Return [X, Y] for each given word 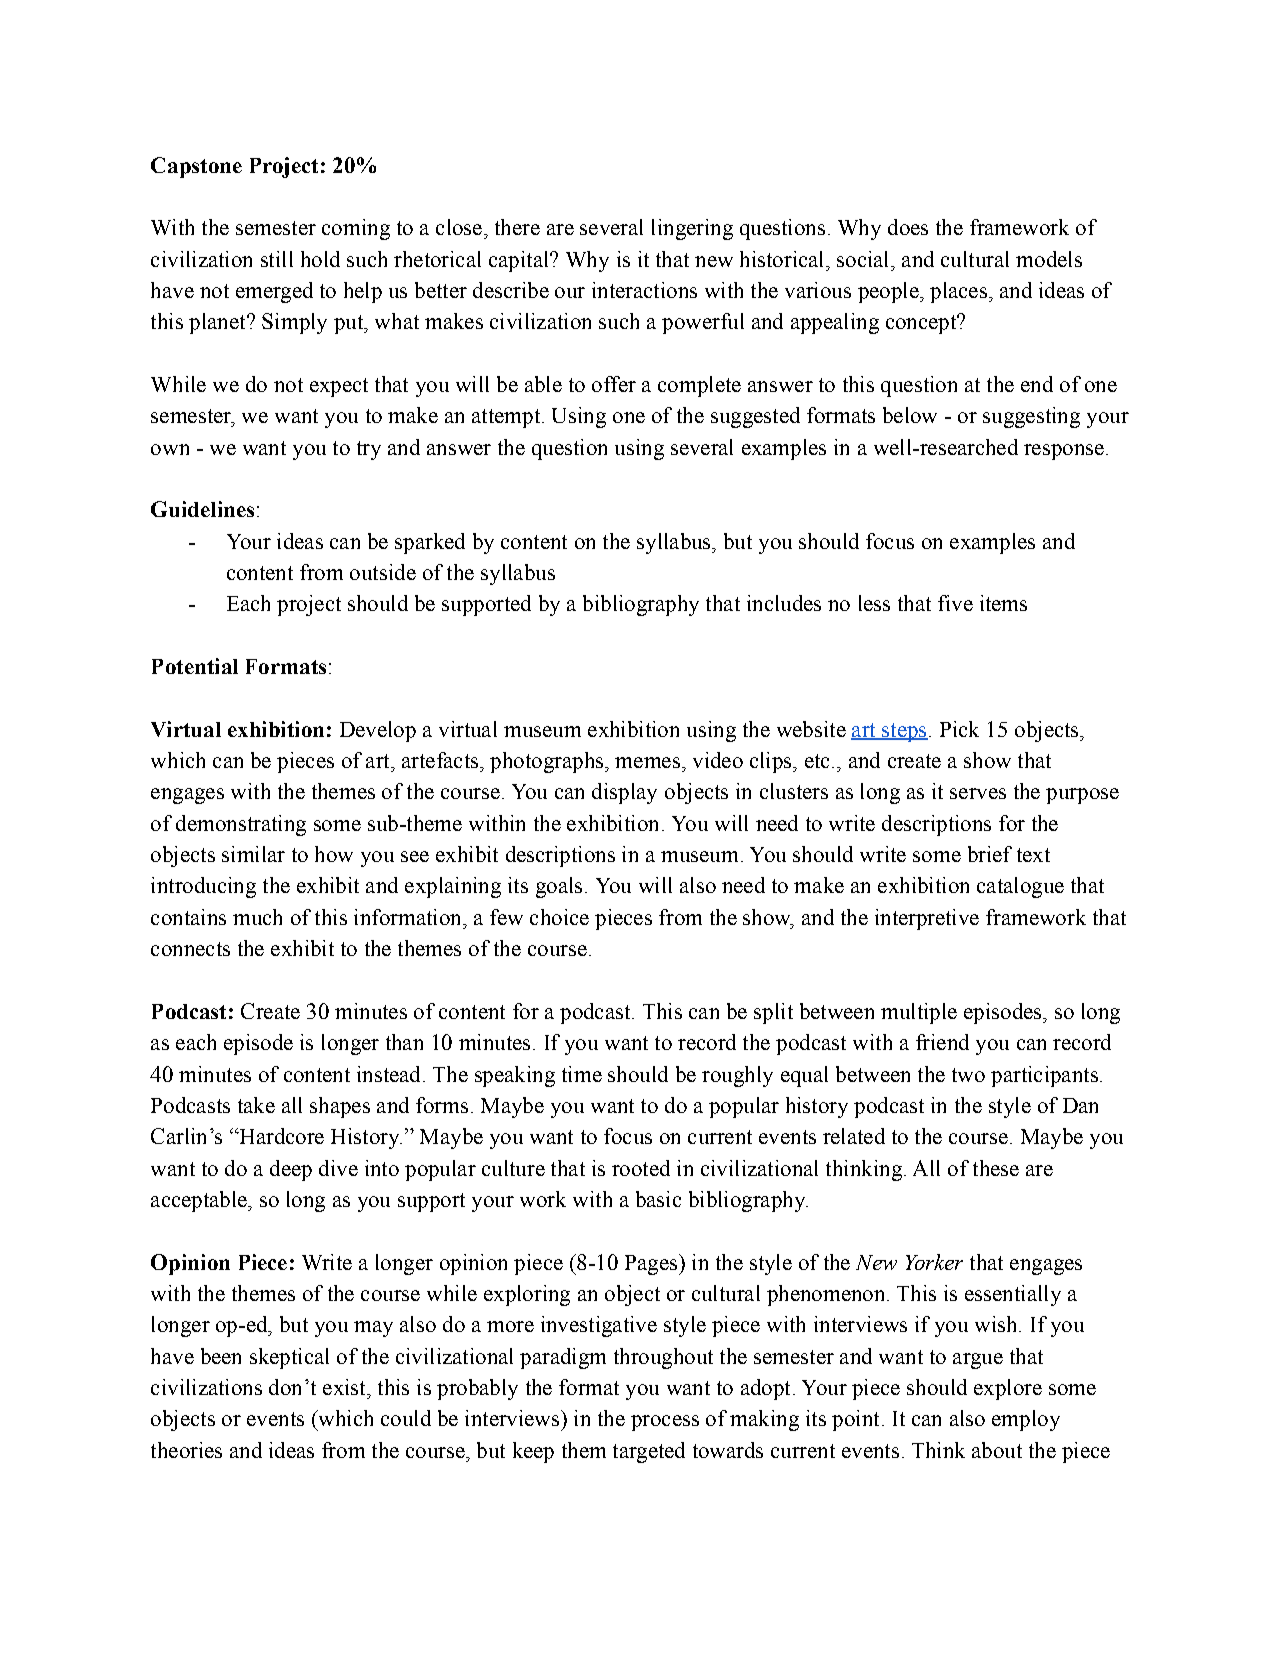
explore [1008, 1389]
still [277, 259]
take [256, 1105]
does [908, 227]
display [624, 793]
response [1064, 452]
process [665, 1423]
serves [978, 793]
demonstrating [241, 825]
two [968, 1075]
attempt [506, 418]
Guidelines [202, 509]
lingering [692, 229]
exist [345, 1387]
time [582, 1074]
